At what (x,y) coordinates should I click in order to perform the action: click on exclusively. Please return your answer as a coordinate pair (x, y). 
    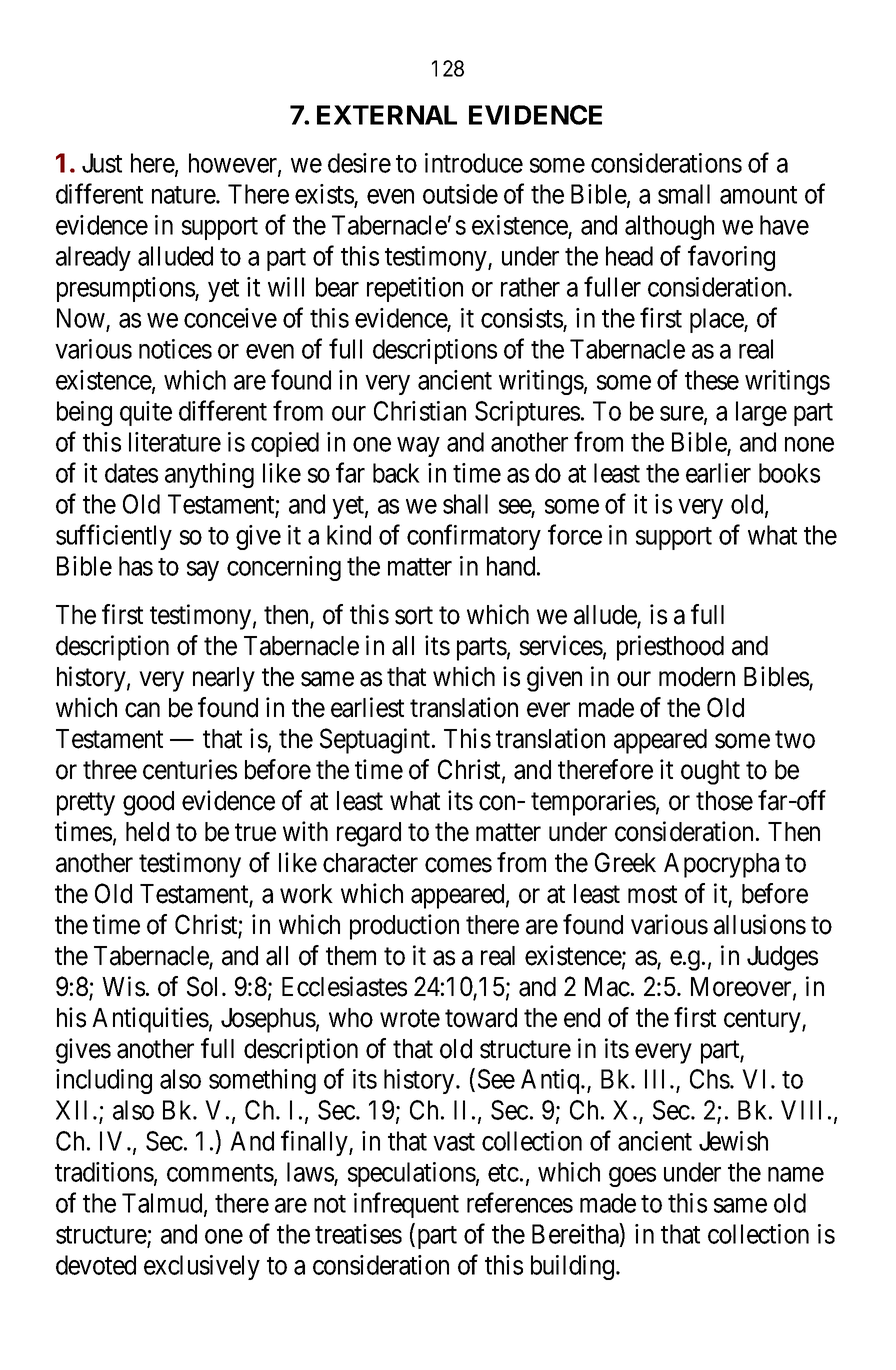
    Looking at the image, I should click on (202, 1267).
